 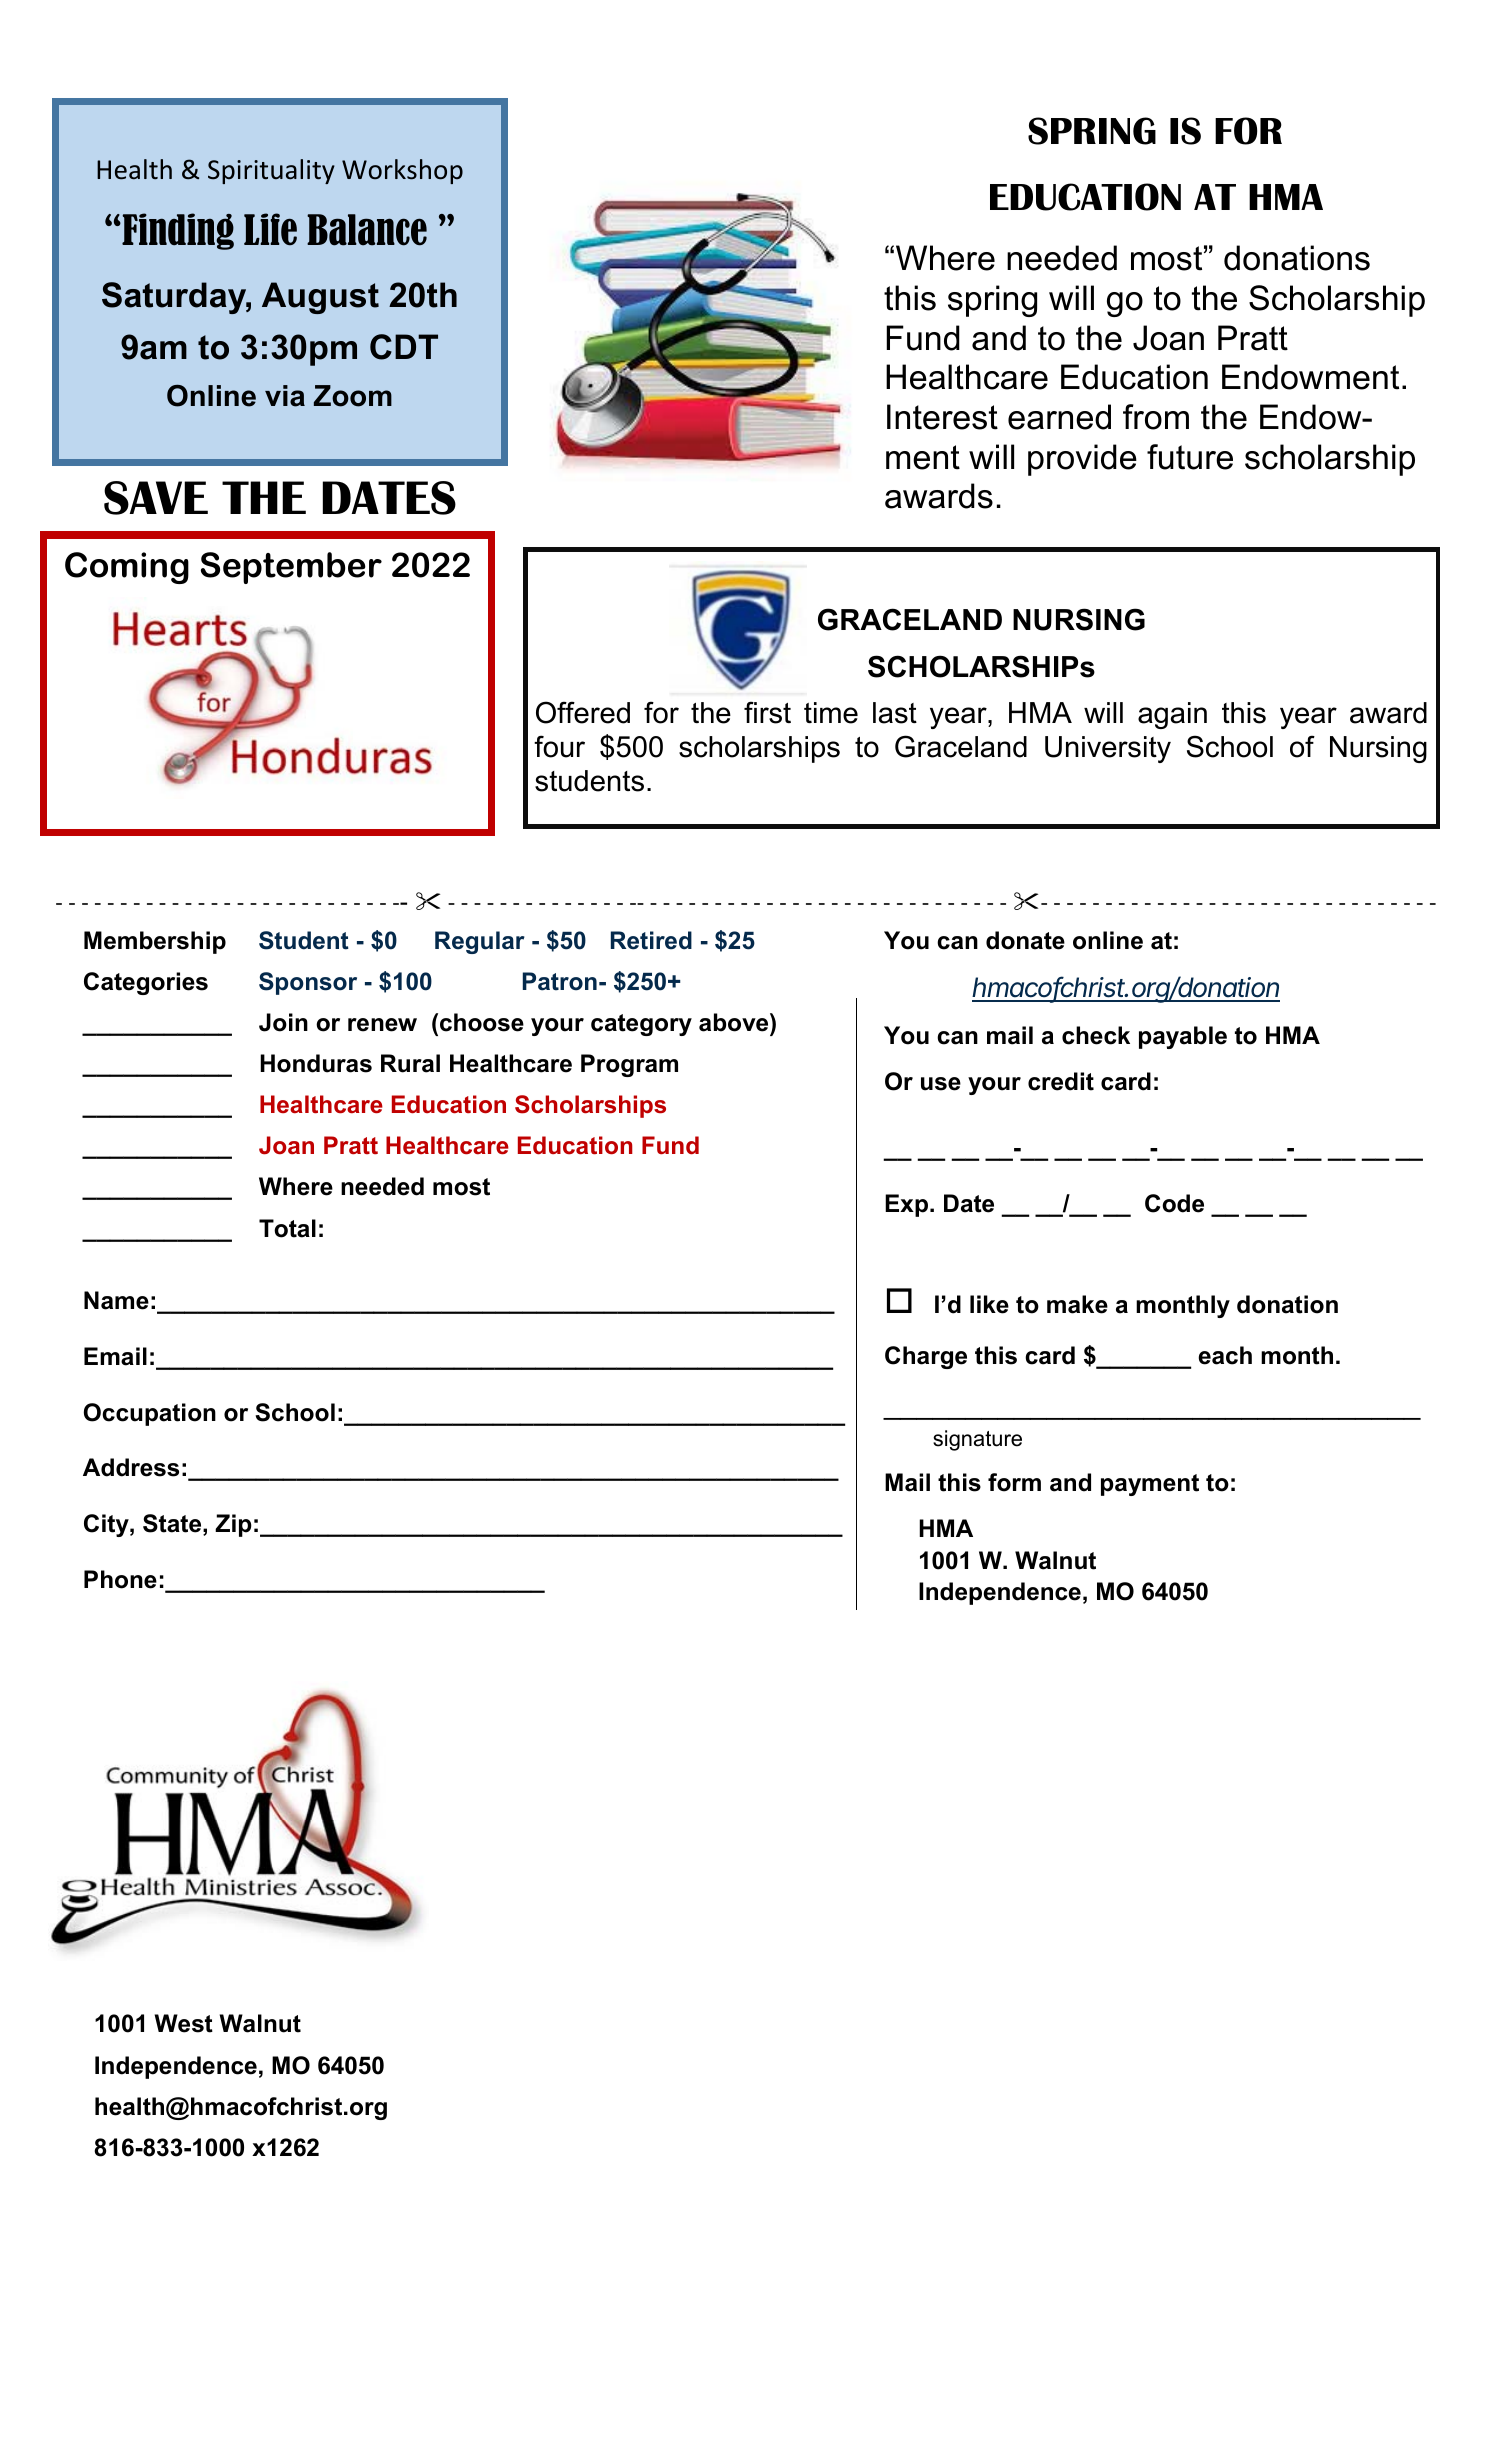 I want to click on West, so click(x=183, y=2023).
